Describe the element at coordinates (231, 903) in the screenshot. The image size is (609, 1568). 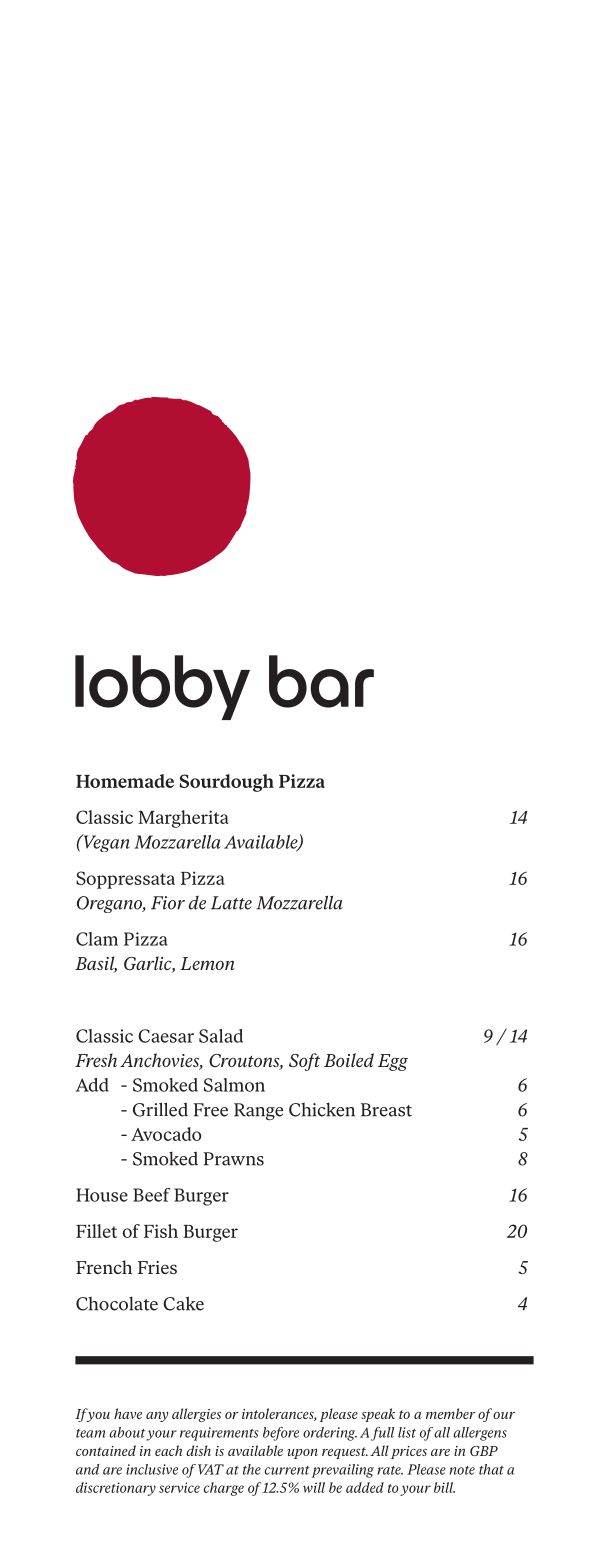
I see `Latte` at that location.
